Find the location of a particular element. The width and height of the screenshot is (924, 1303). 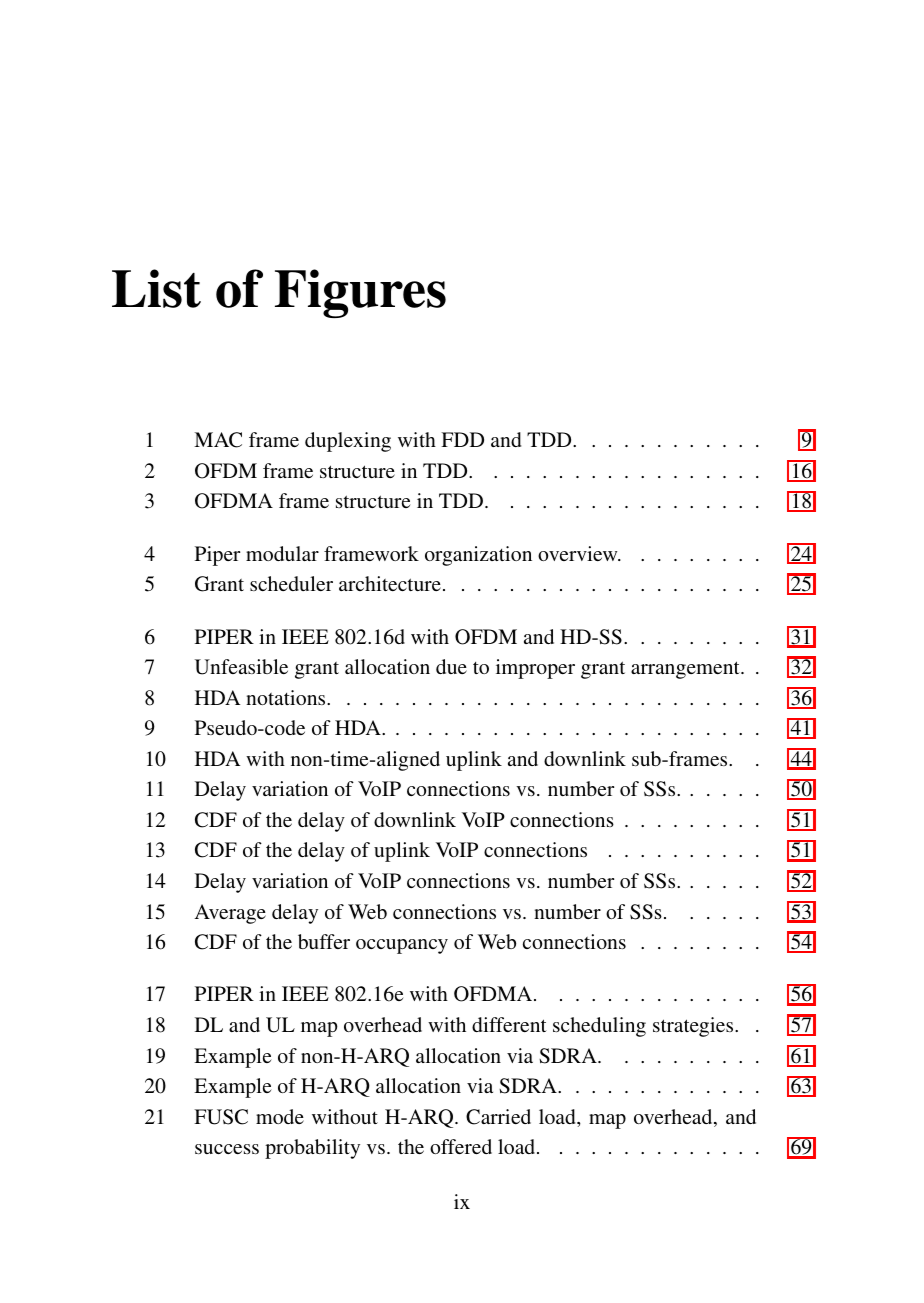

arrangement is located at coordinates (686, 670).
